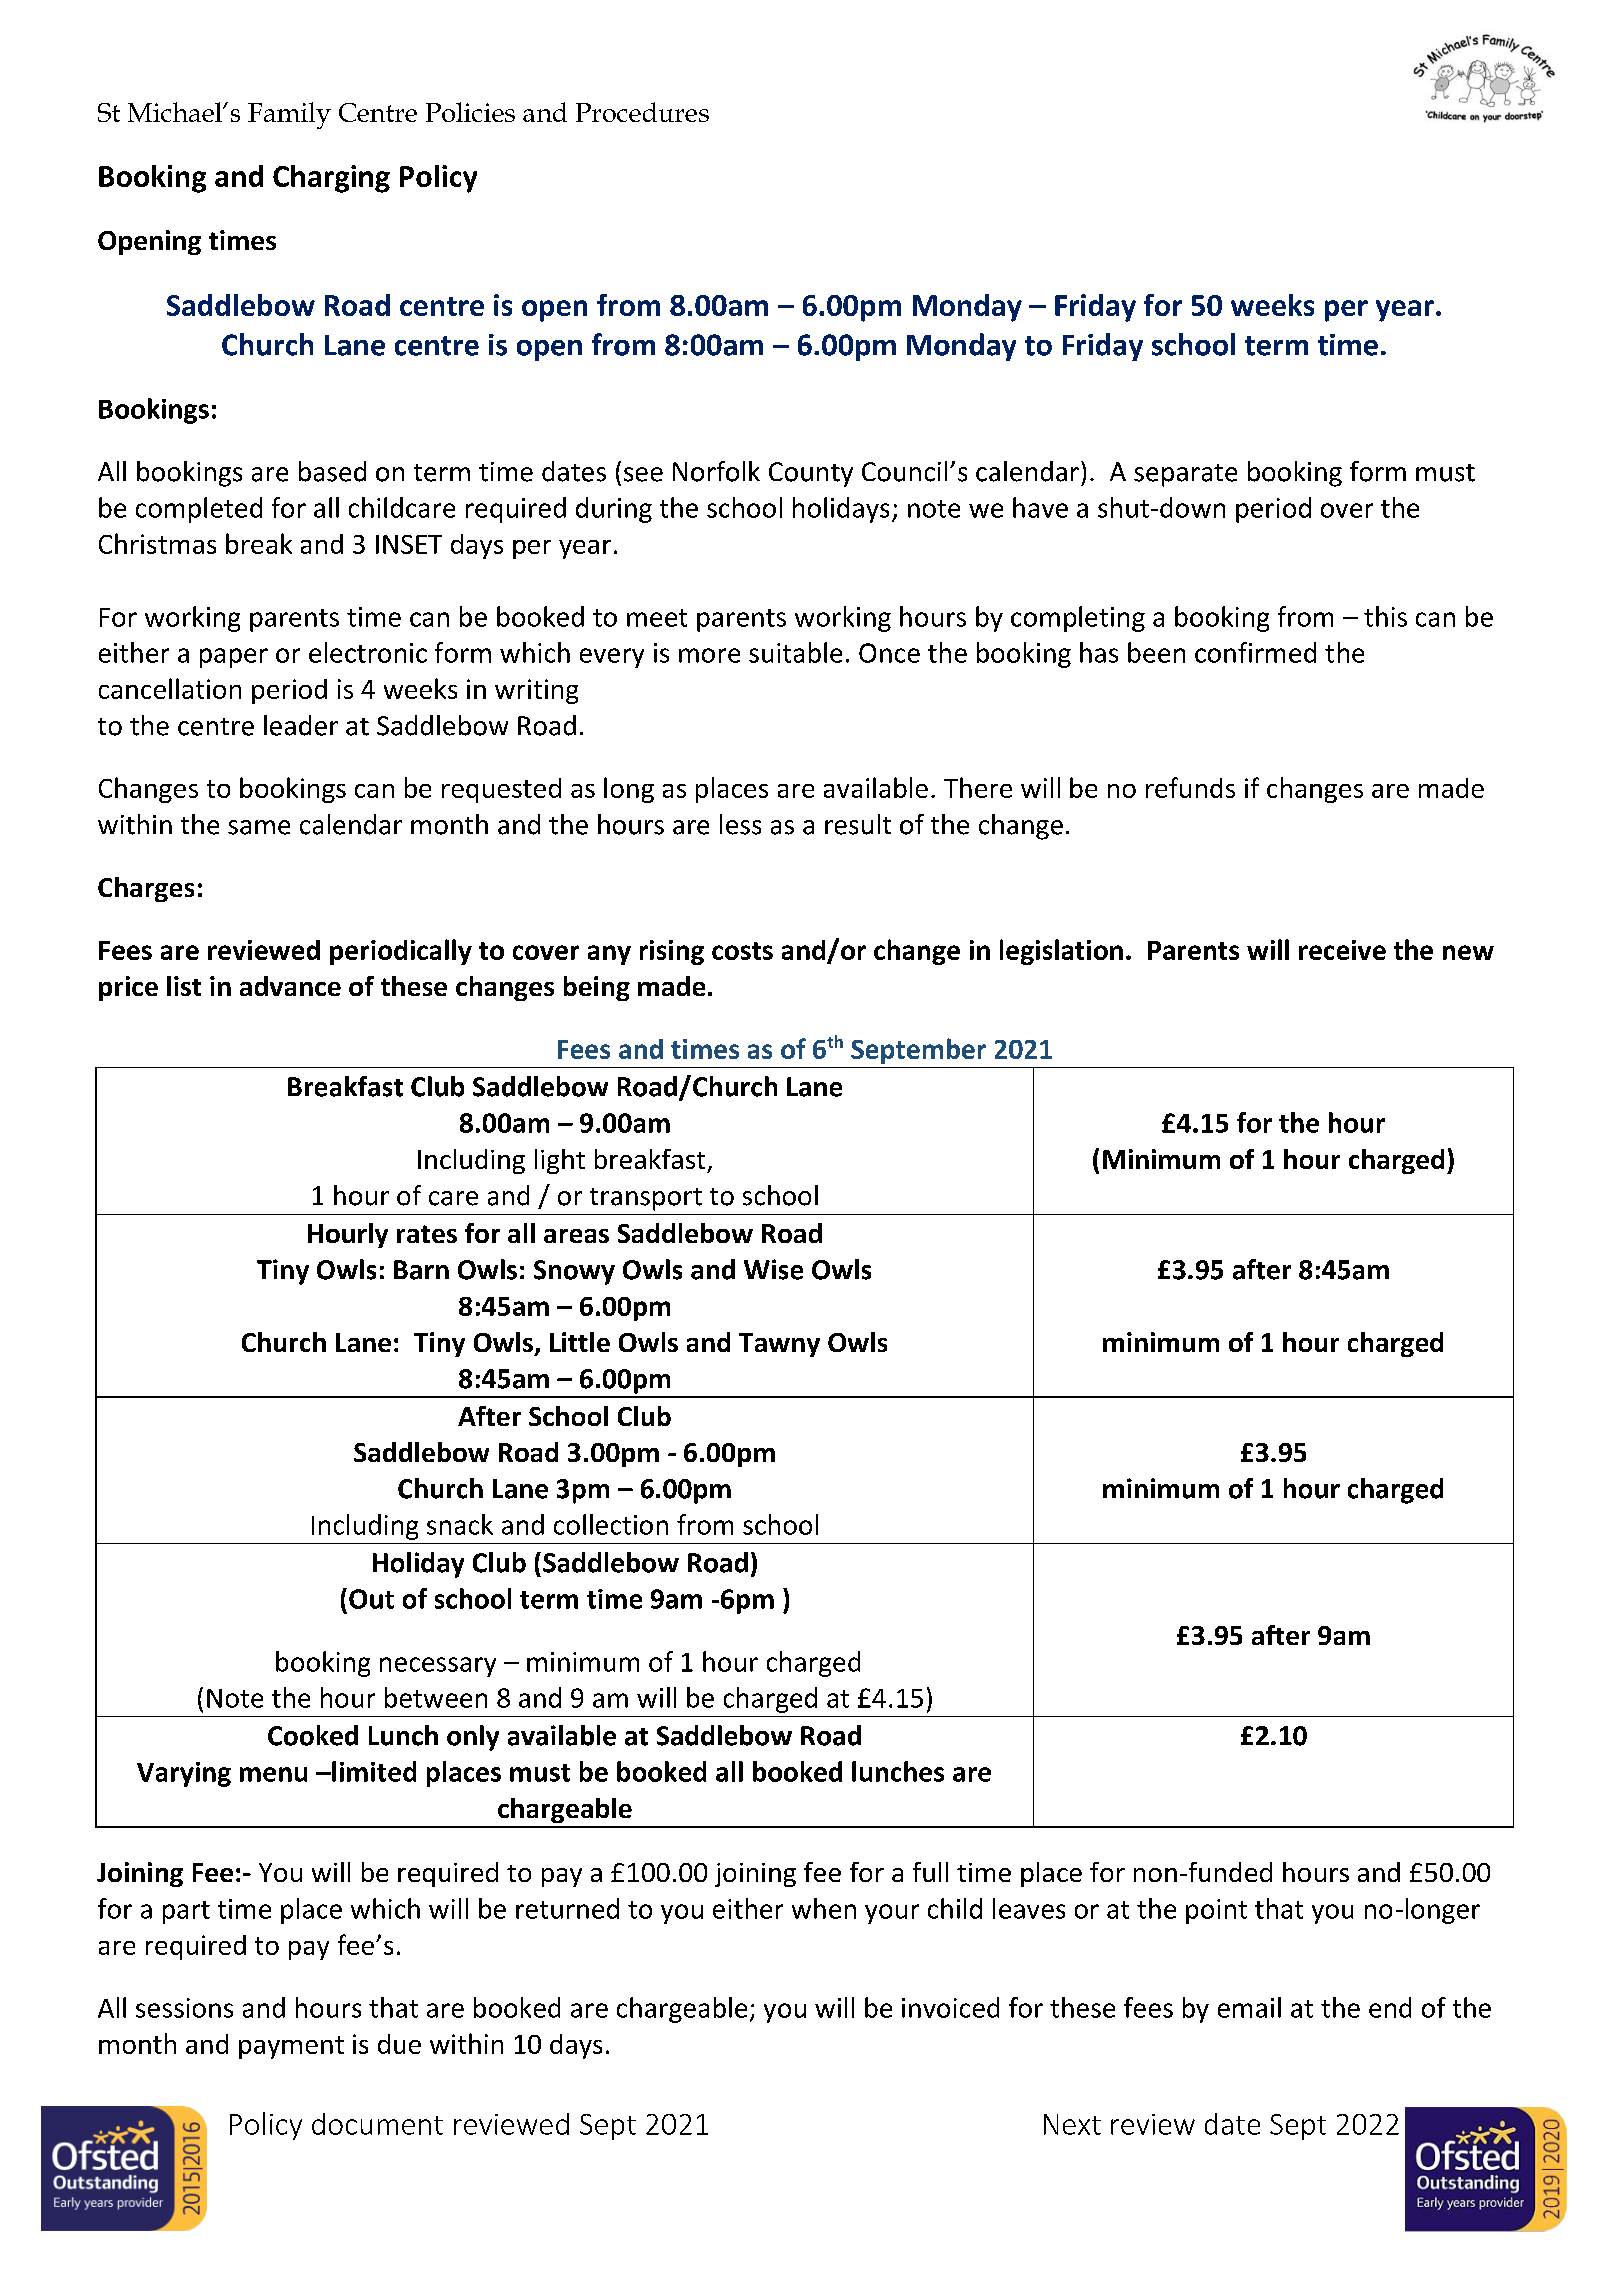 This screenshot has height=2276, width=1609. I want to click on Procedures, so click(642, 112).
